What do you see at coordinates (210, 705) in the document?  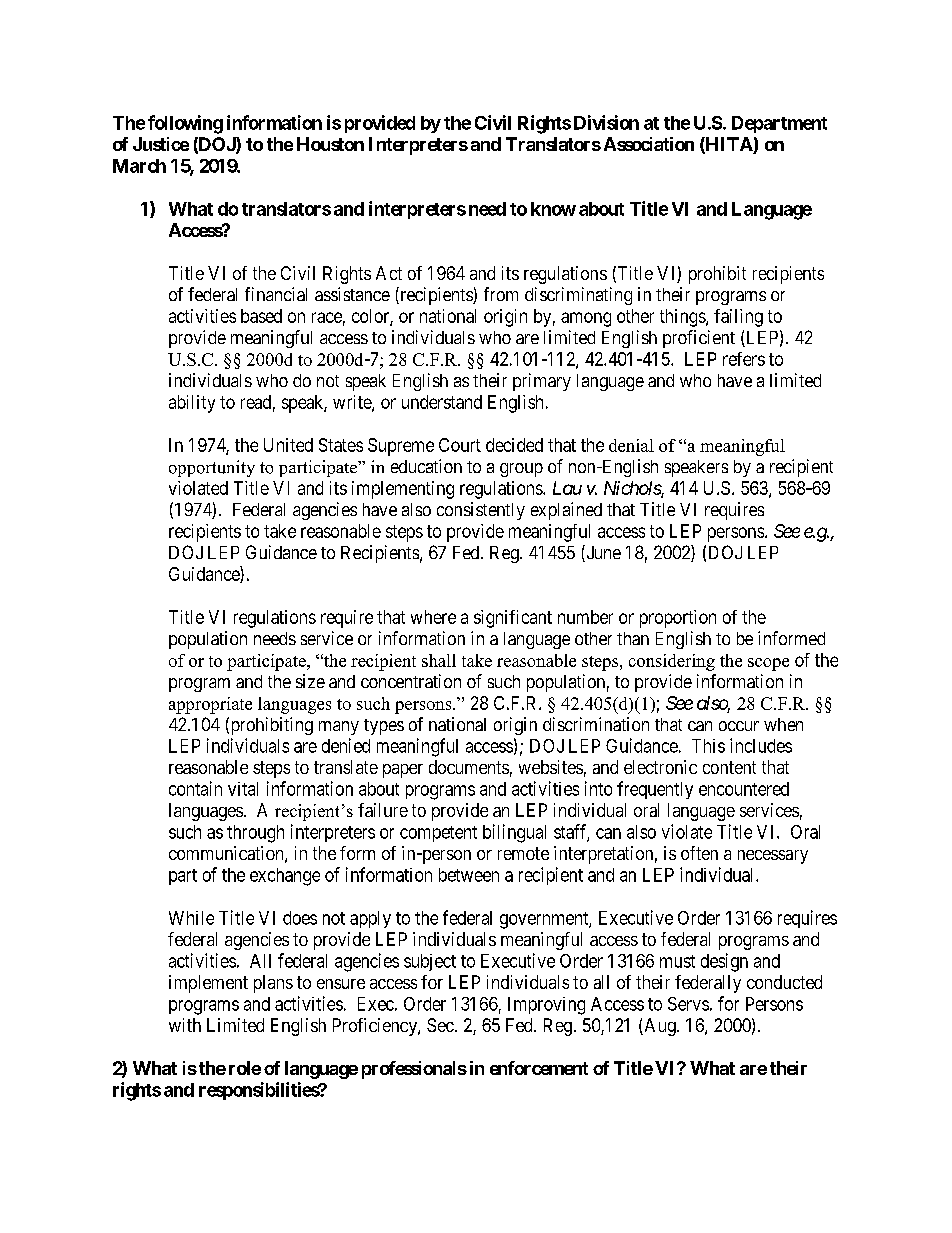 I see `appropriate` at bounding box center [210, 705].
